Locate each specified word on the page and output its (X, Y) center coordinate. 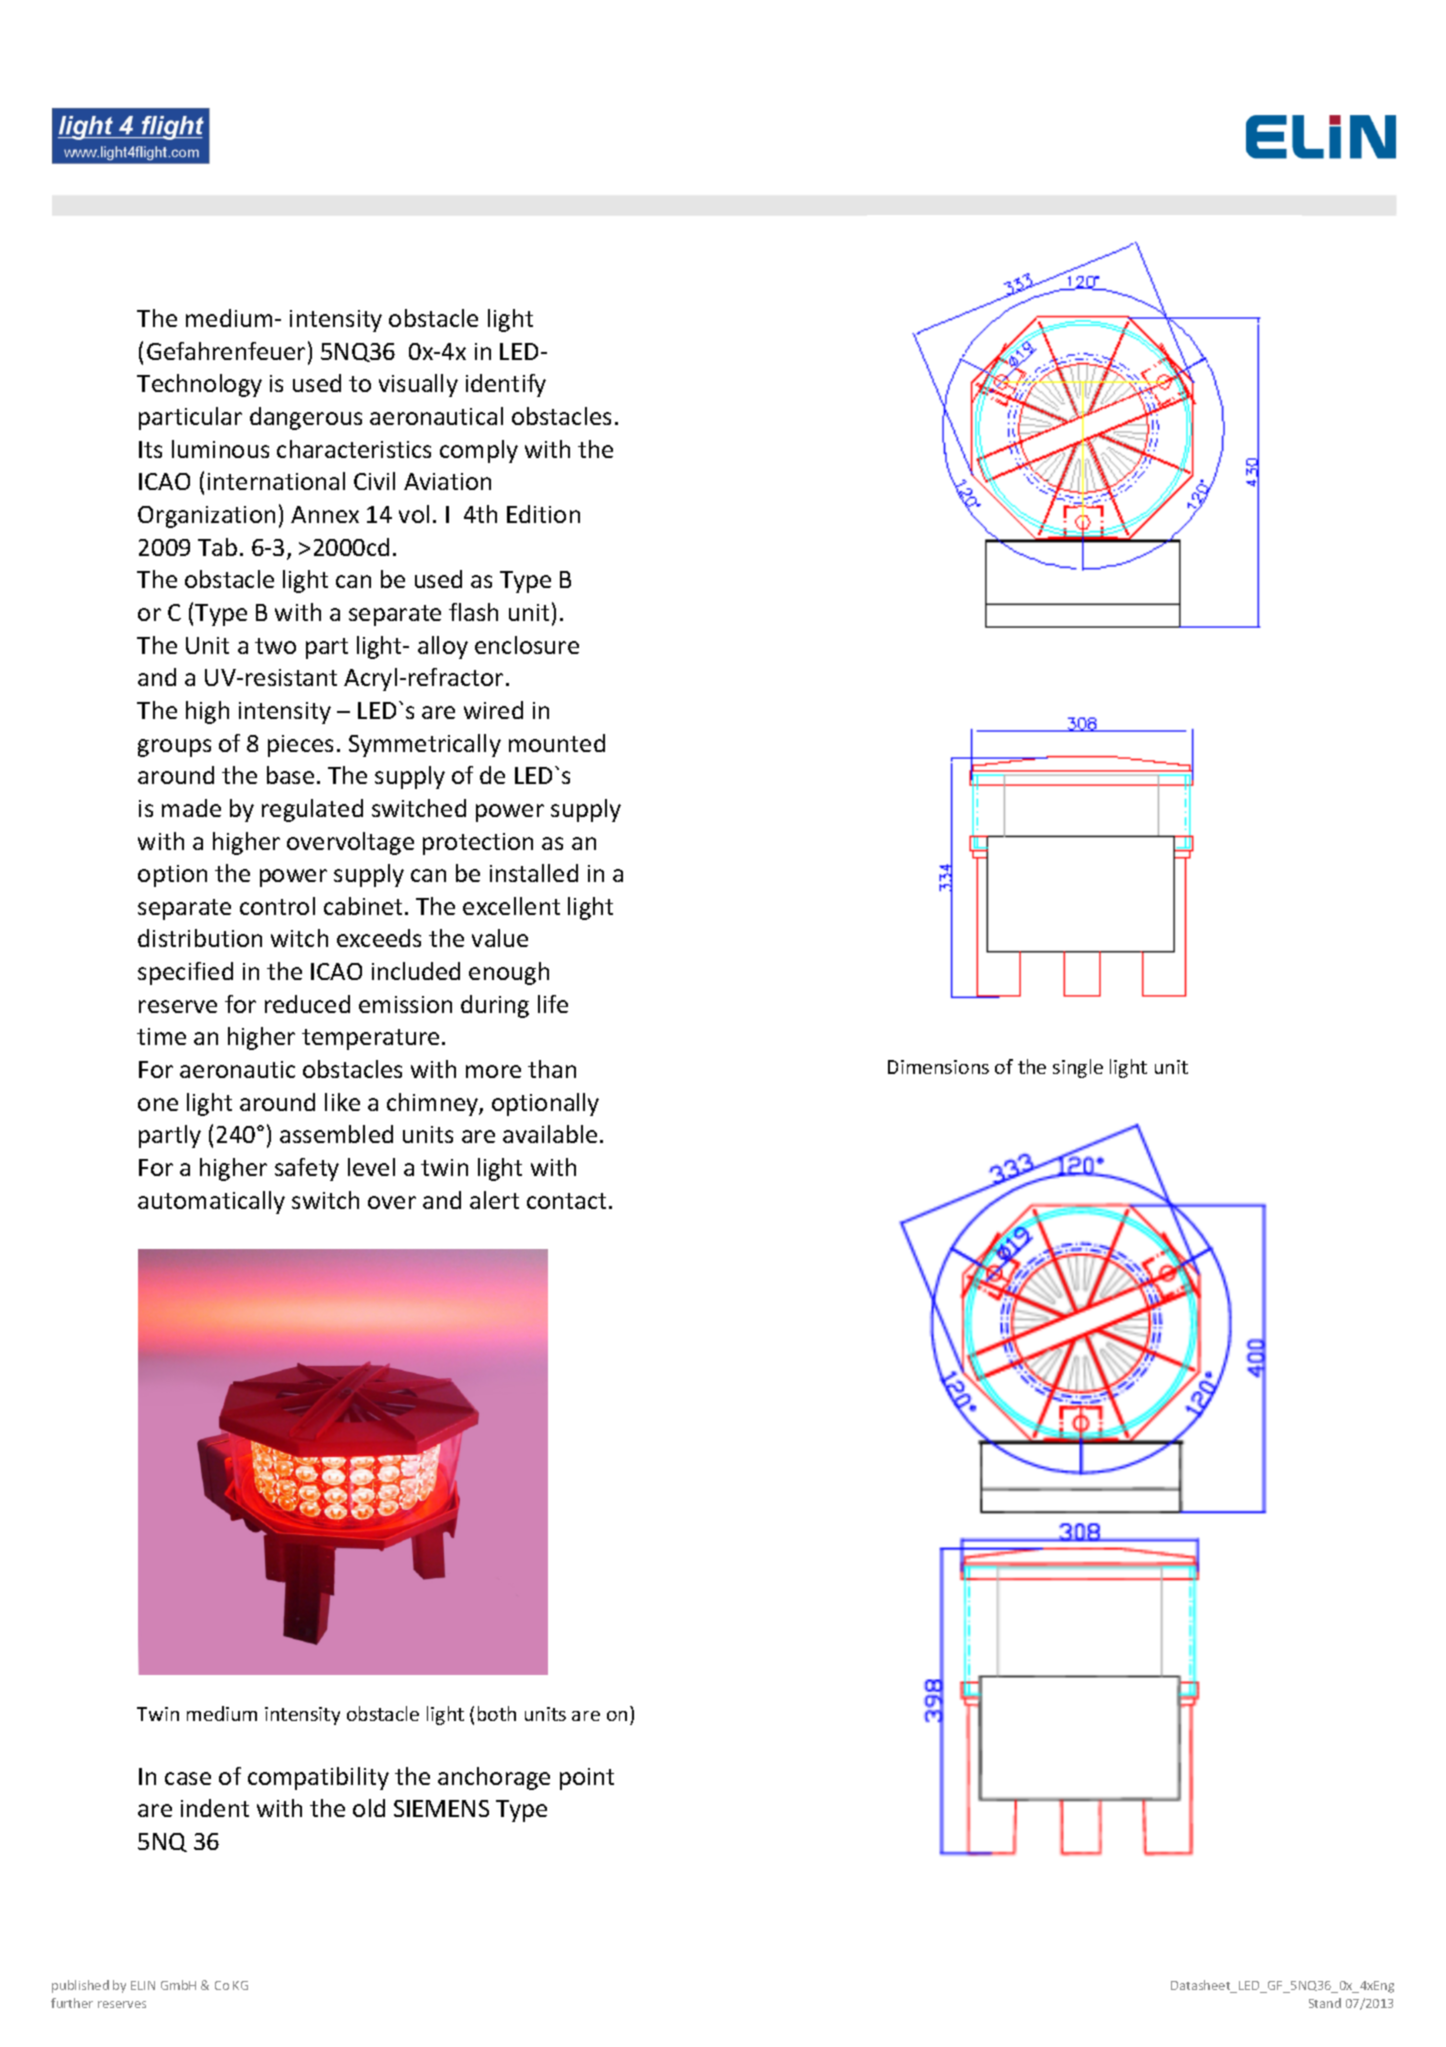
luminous (220, 449)
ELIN (143, 1985)
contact (566, 1201)
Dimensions (938, 1067)
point (587, 1779)
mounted (557, 743)
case (188, 1778)
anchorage (494, 1778)
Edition (543, 514)
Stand (1325, 2003)
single (1078, 1068)
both (497, 1713)
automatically (211, 1202)
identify (506, 385)
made (191, 808)
